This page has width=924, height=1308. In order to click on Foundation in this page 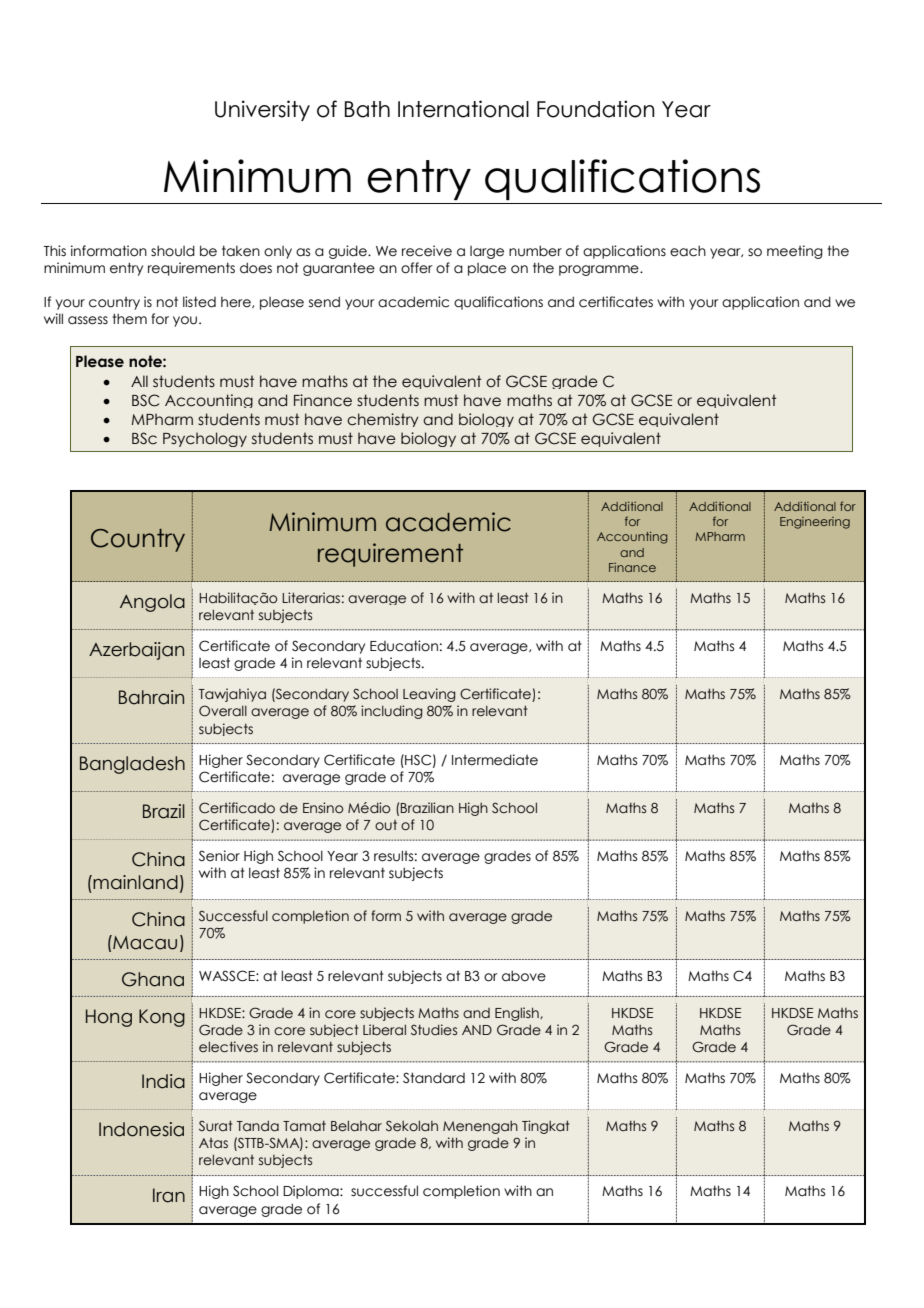, I will do `click(596, 109)`.
